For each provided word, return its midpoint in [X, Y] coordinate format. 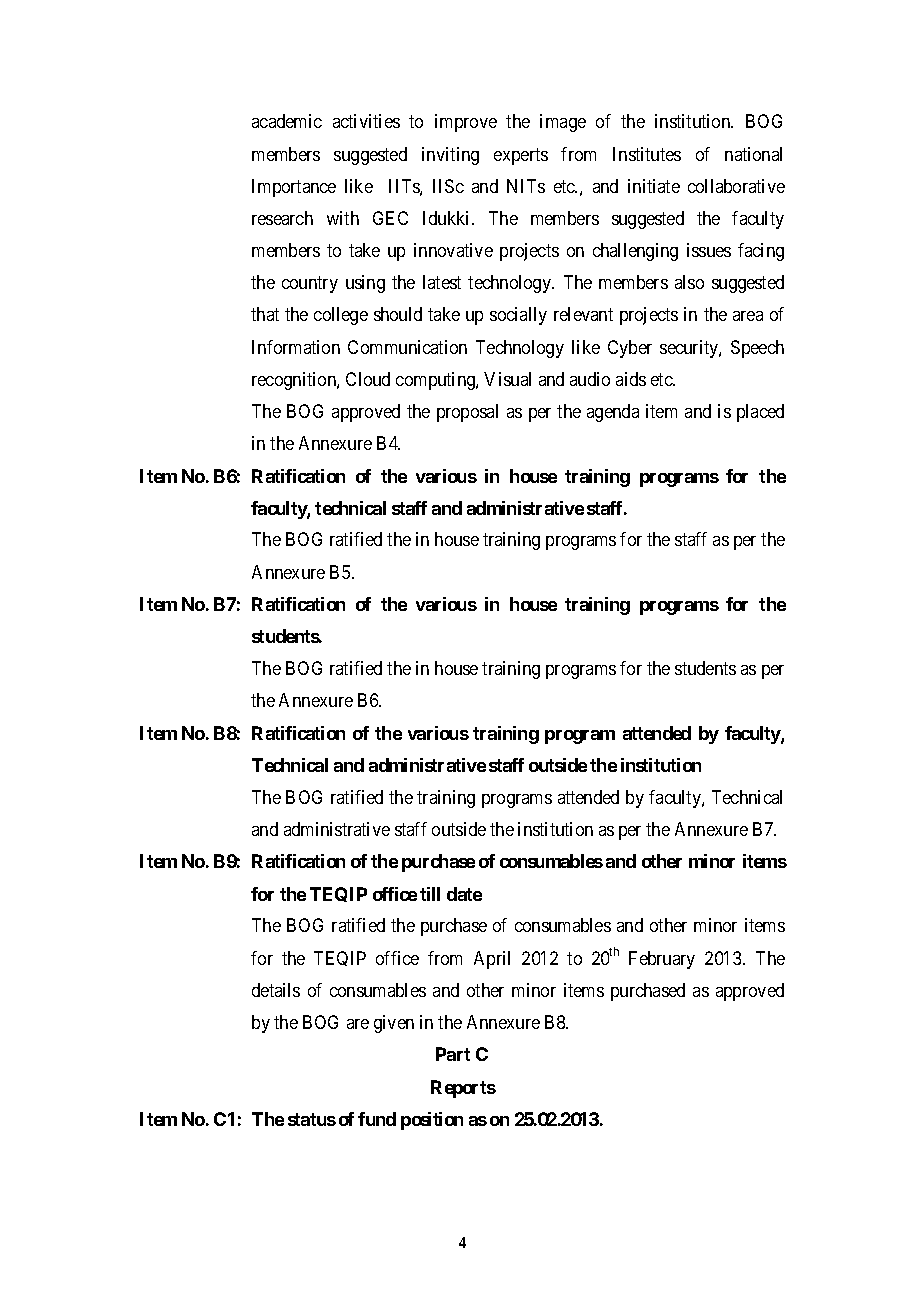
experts [521, 156]
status [312, 1119]
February [662, 960]
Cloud [368, 379]
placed [760, 413]
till [430, 894]
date [464, 894]
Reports [463, 1089]
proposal [467, 413]
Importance [294, 188]
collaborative [736, 186]
